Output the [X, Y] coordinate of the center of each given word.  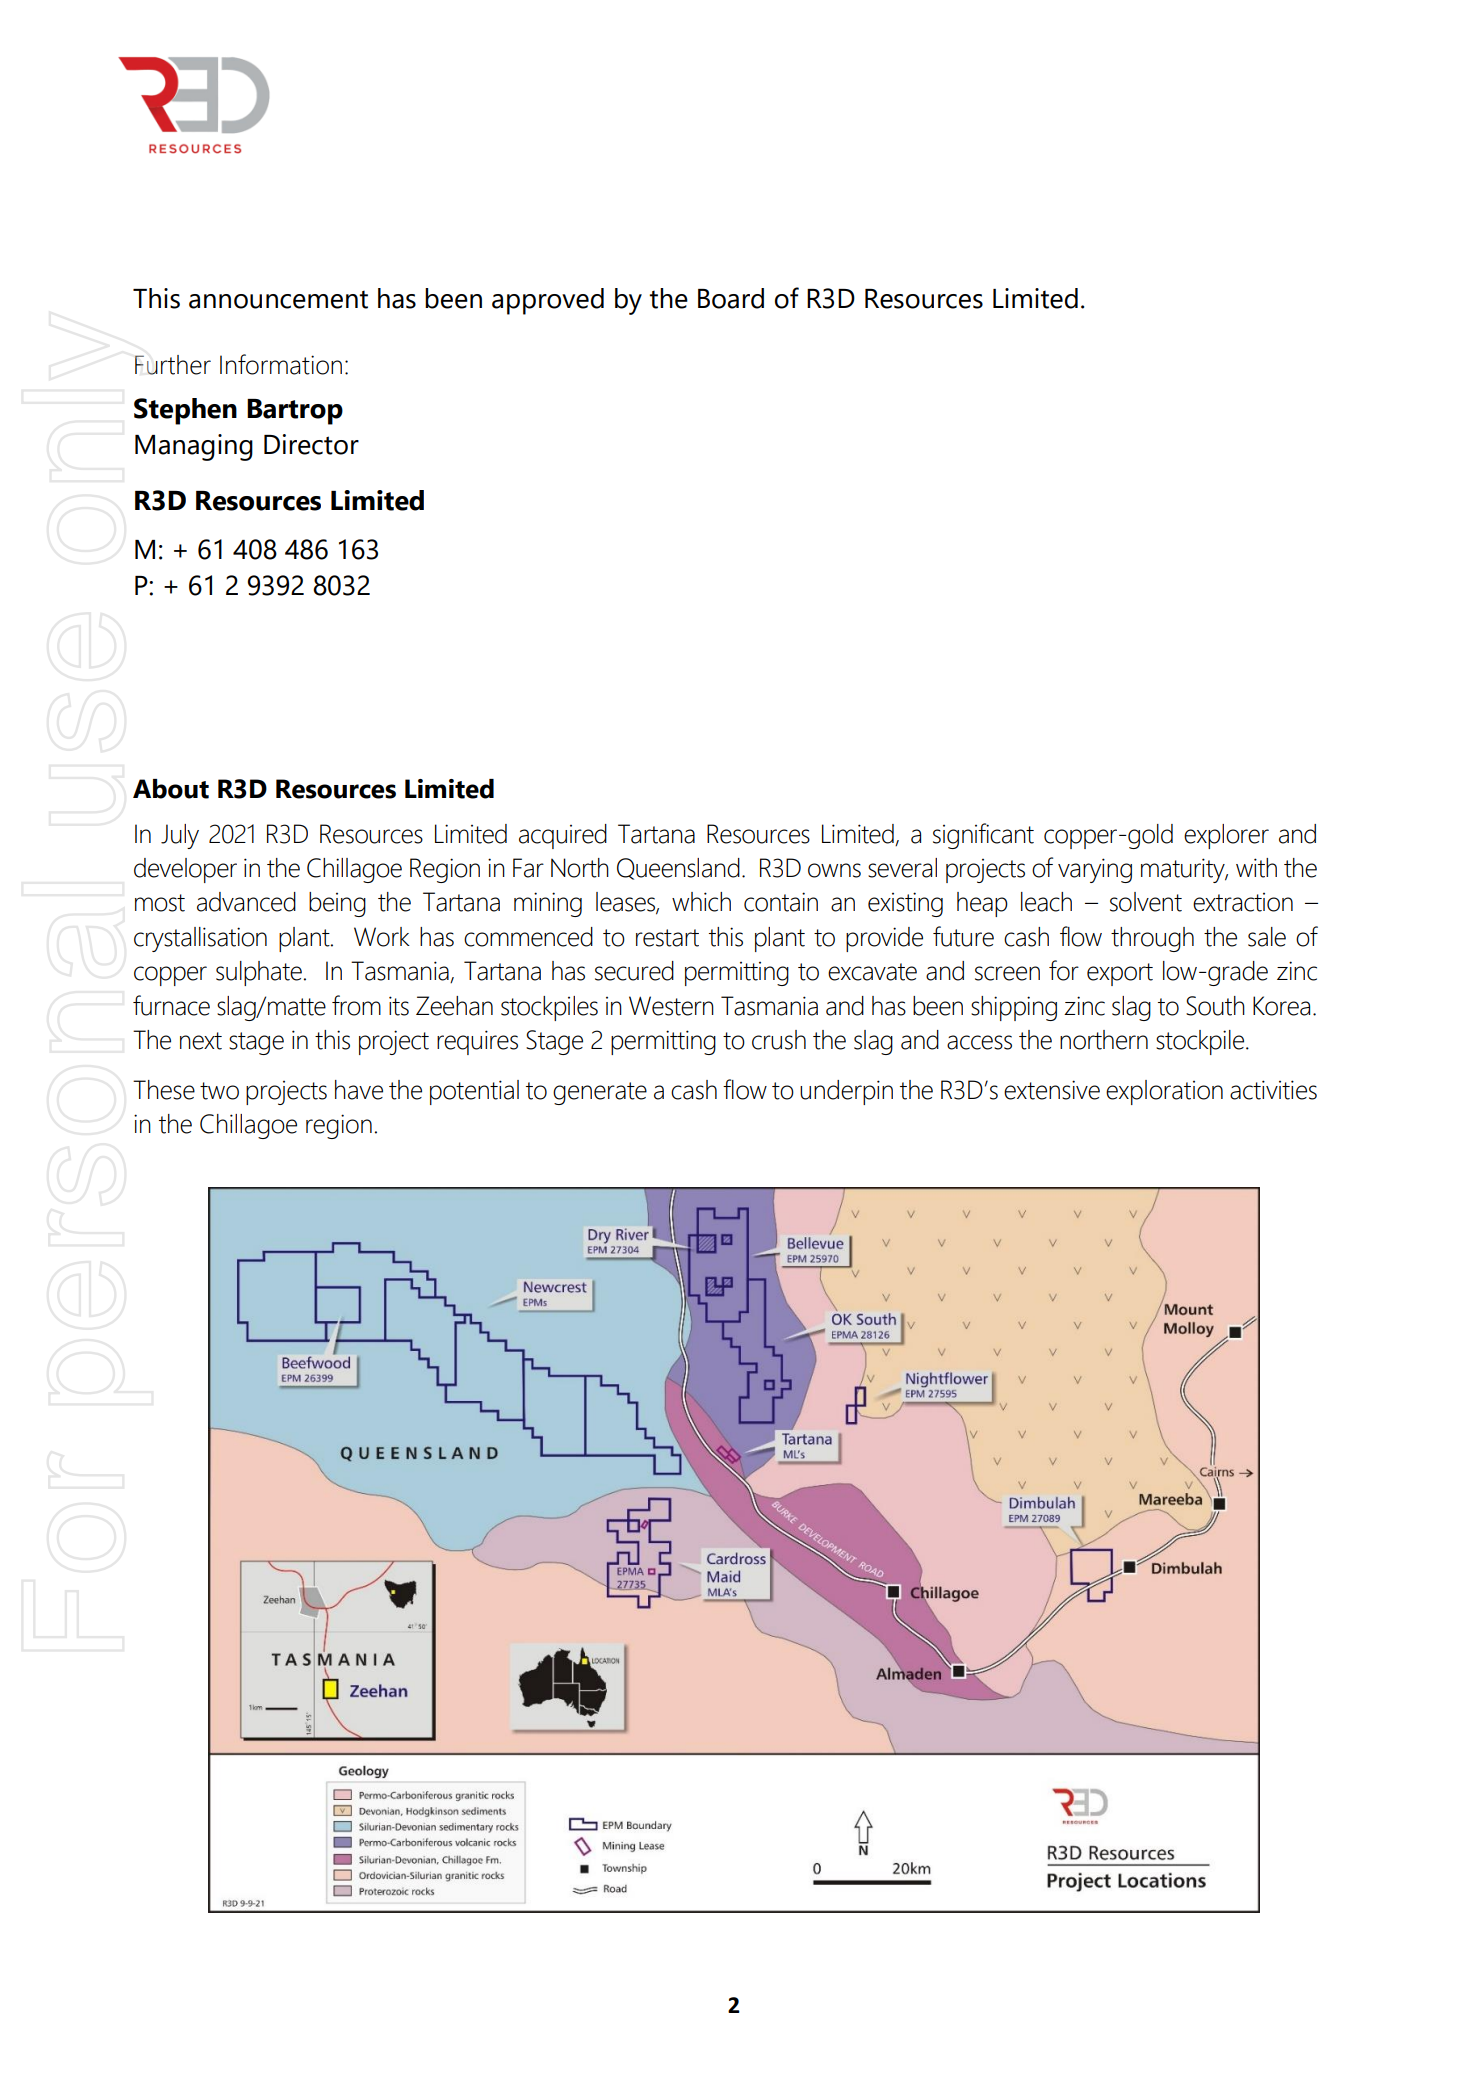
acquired [563, 836]
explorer [1226, 836]
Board [731, 298]
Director [311, 444]
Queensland [678, 869]
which [701, 902]
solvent [1146, 902]
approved [548, 301]
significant [983, 836]
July [180, 836]
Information [281, 364]
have [359, 1090]
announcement [278, 300]
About [171, 789]
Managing [194, 447]
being [337, 904]
